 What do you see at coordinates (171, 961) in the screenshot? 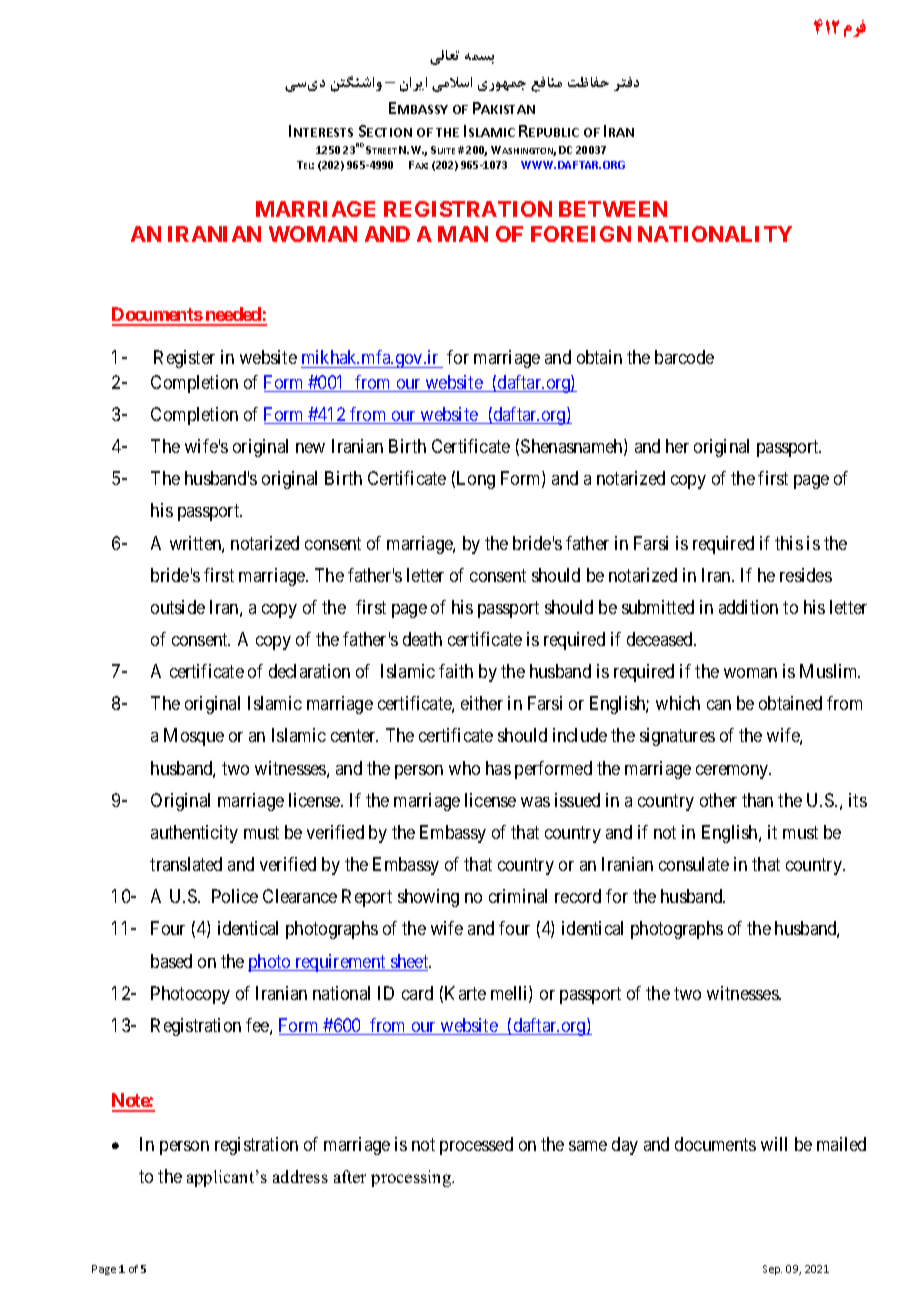
I see `based` at bounding box center [171, 961].
